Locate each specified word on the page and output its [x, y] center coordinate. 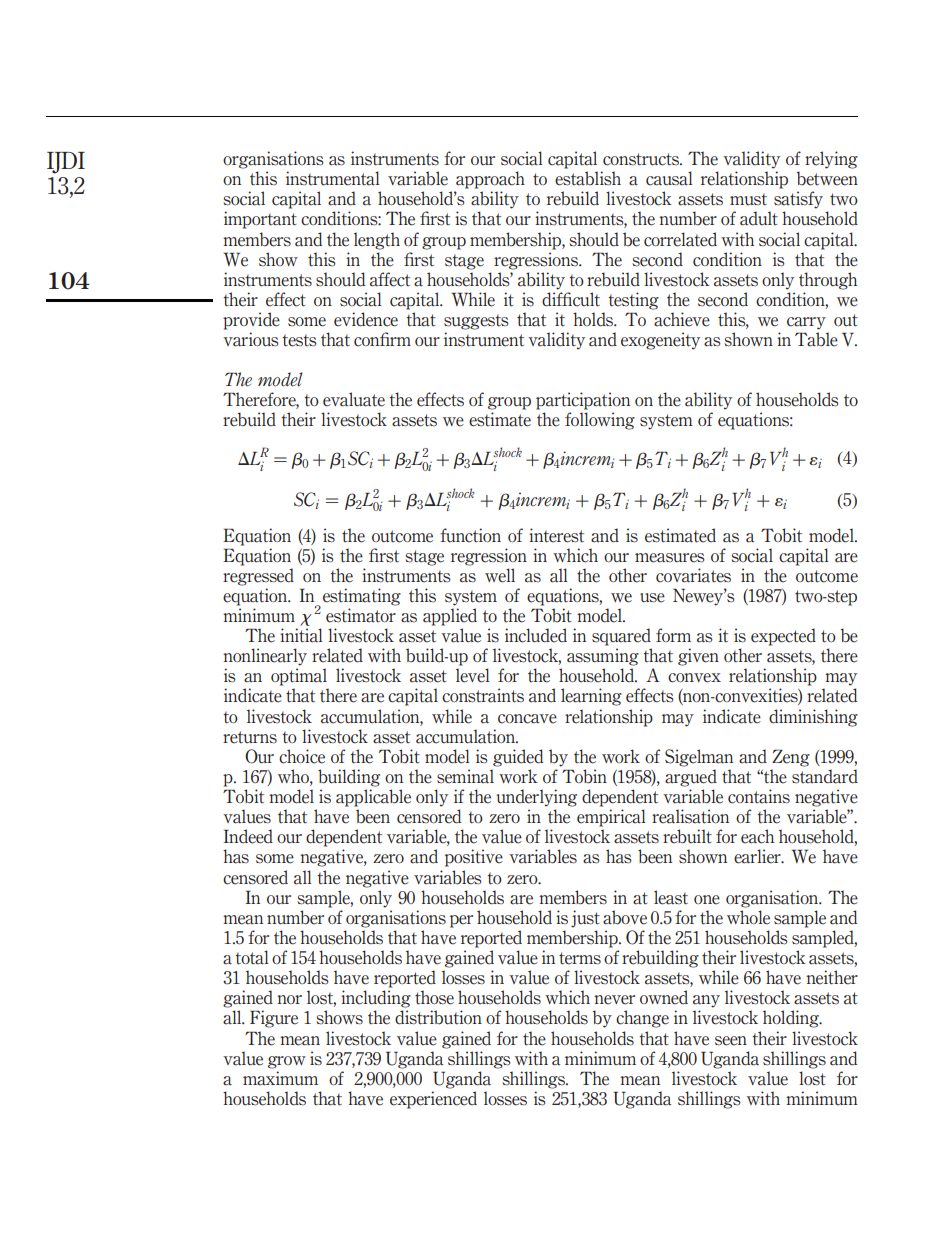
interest [556, 535]
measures [670, 558]
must [748, 199]
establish [588, 178]
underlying [537, 798]
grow [287, 1062]
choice [302, 756]
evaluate [354, 399]
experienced [433, 1100]
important [260, 220]
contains [759, 796]
